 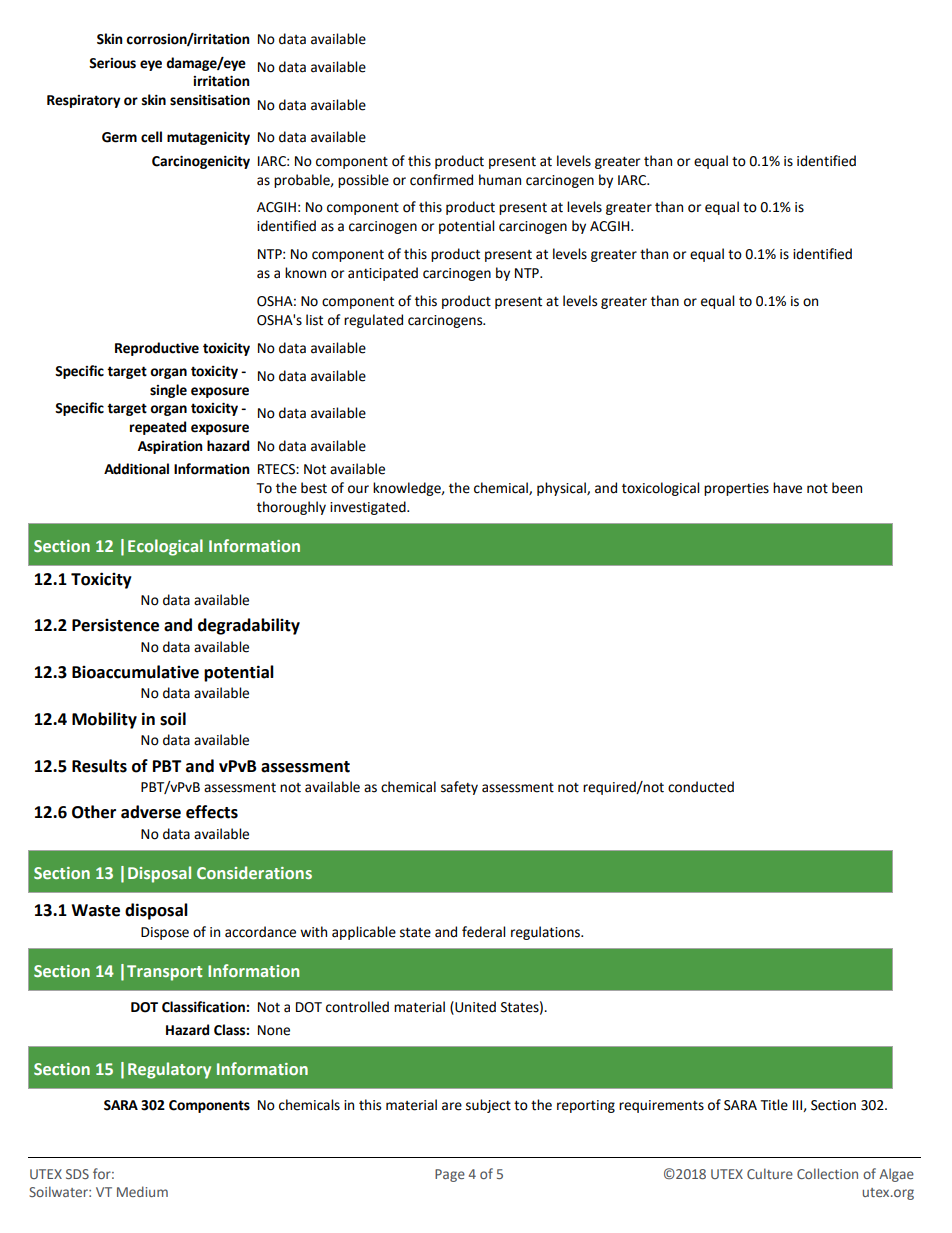 I want to click on conducted, so click(x=701, y=787).
